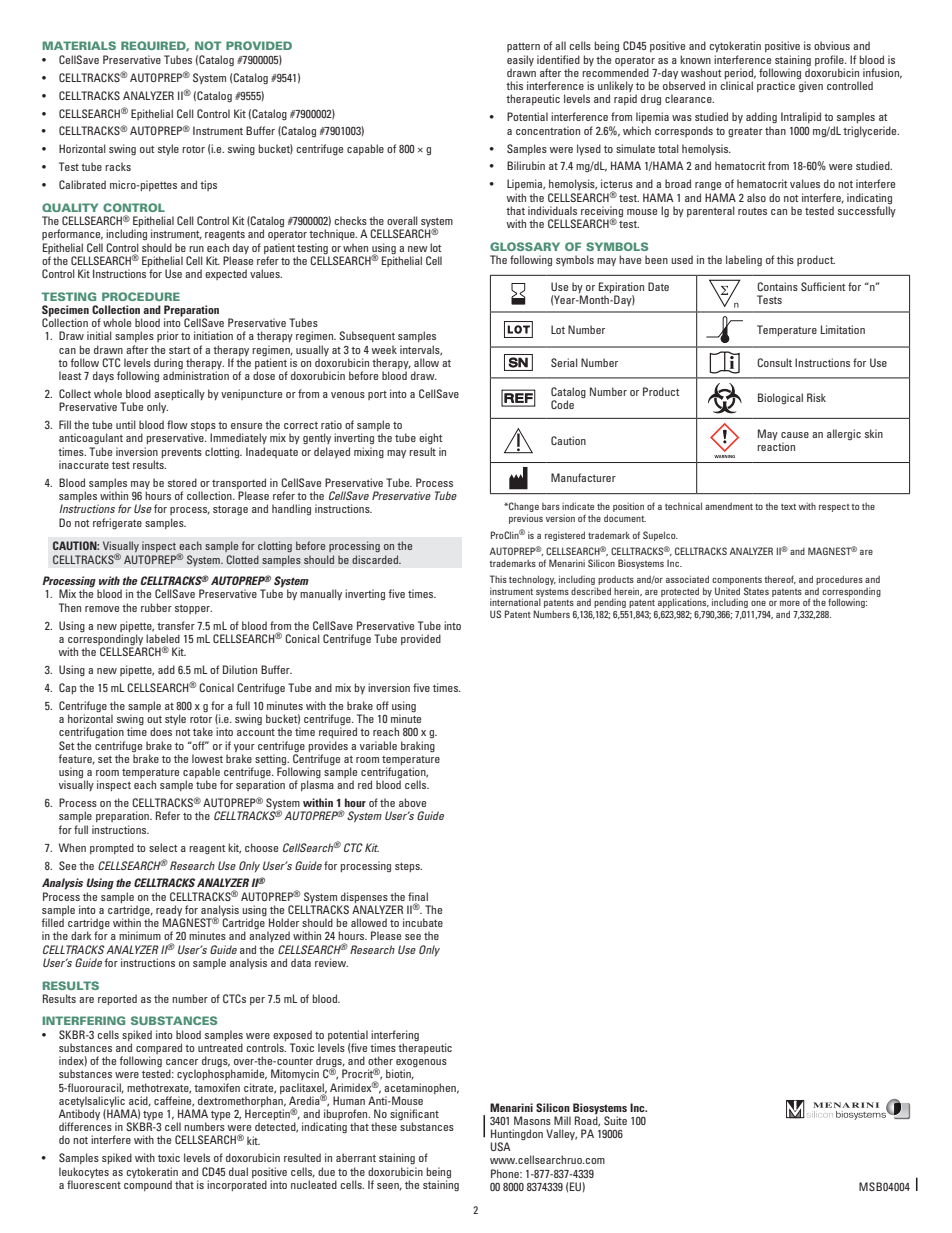  Describe the element at coordinates (79, 45) in the page. I see `MATERIALS` at that location.
